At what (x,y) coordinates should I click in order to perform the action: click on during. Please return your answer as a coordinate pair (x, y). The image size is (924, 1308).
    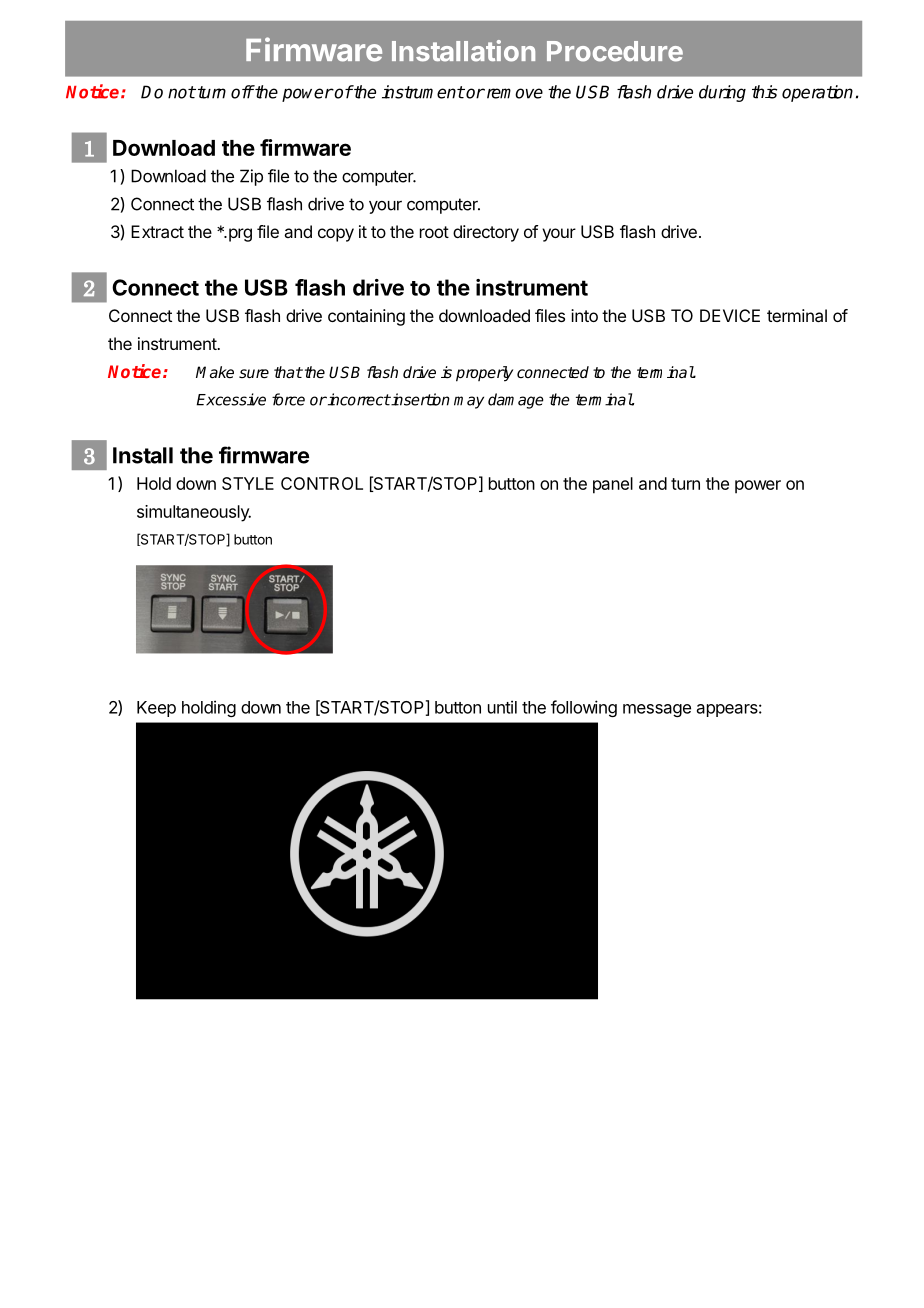
    Looking at the image, I should click on (722, 93).
